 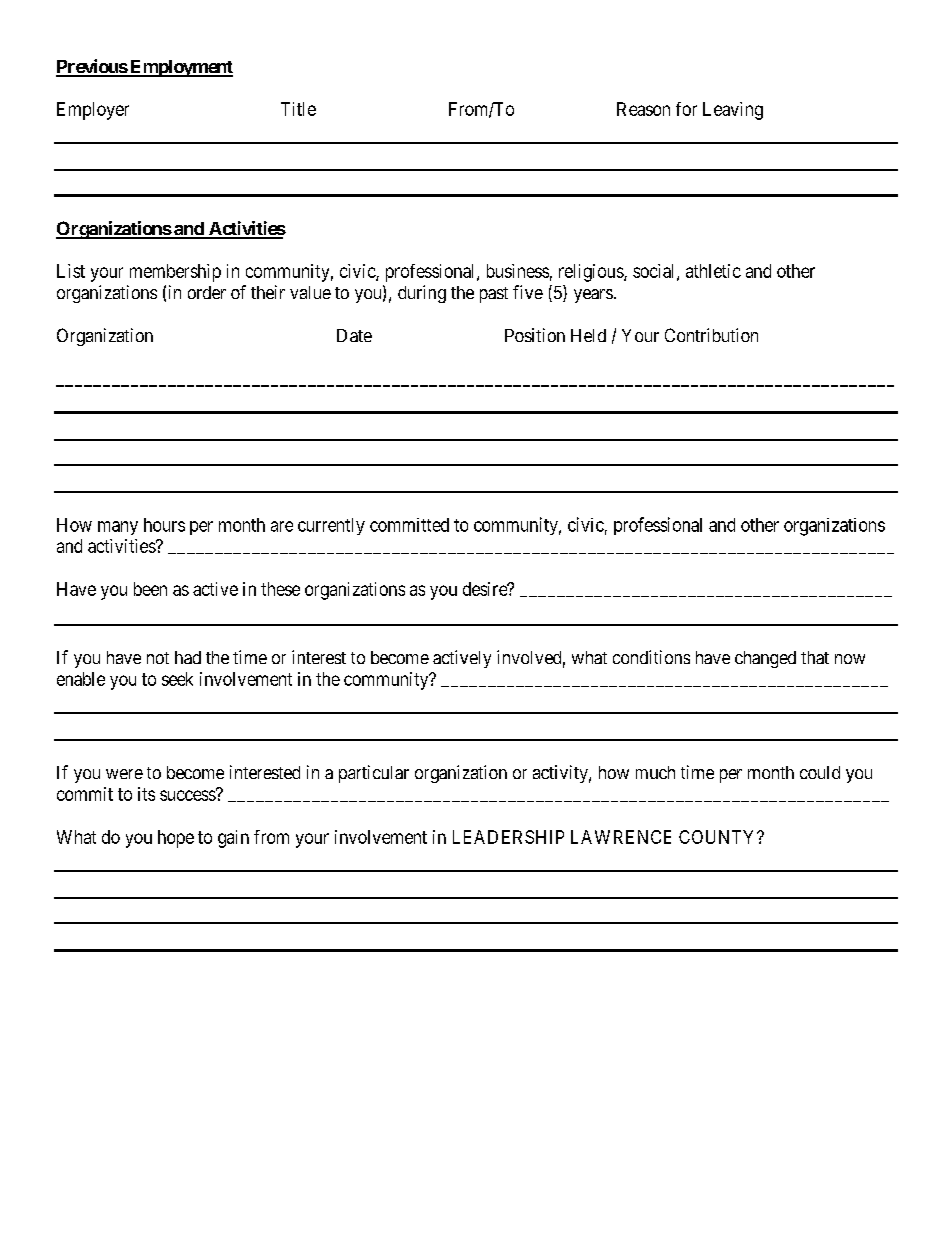 What do you see at coordinates (331, 526) in the screenshot?
I see `currently` at bounding box center [331, 526].
